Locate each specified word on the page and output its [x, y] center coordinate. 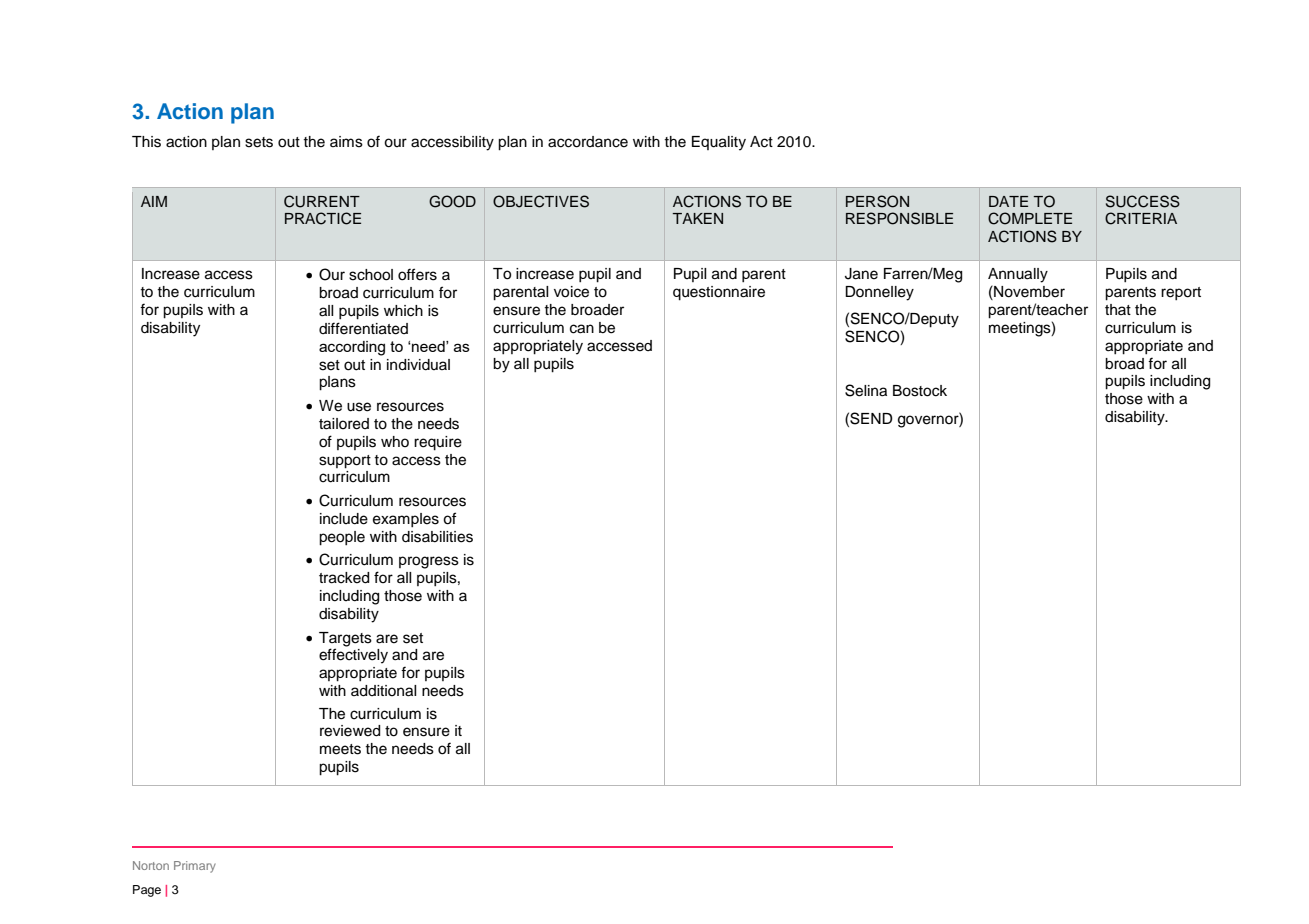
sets [259, 142]
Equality [719, 143]
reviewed [350, 731]
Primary [195, 867]
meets [340, 749]
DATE [1008, 201]
